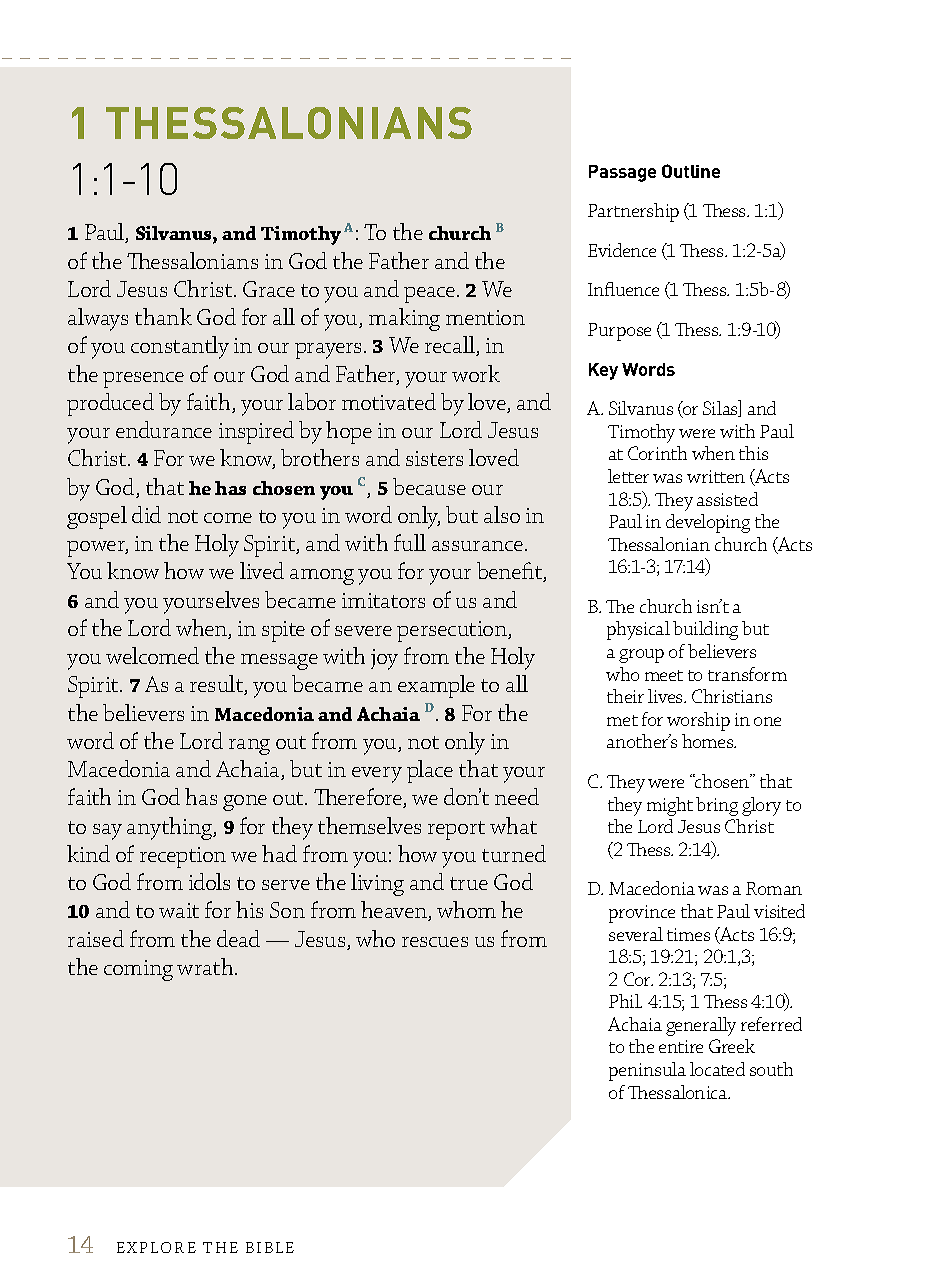  I want to click on result, so click(217, 685).
